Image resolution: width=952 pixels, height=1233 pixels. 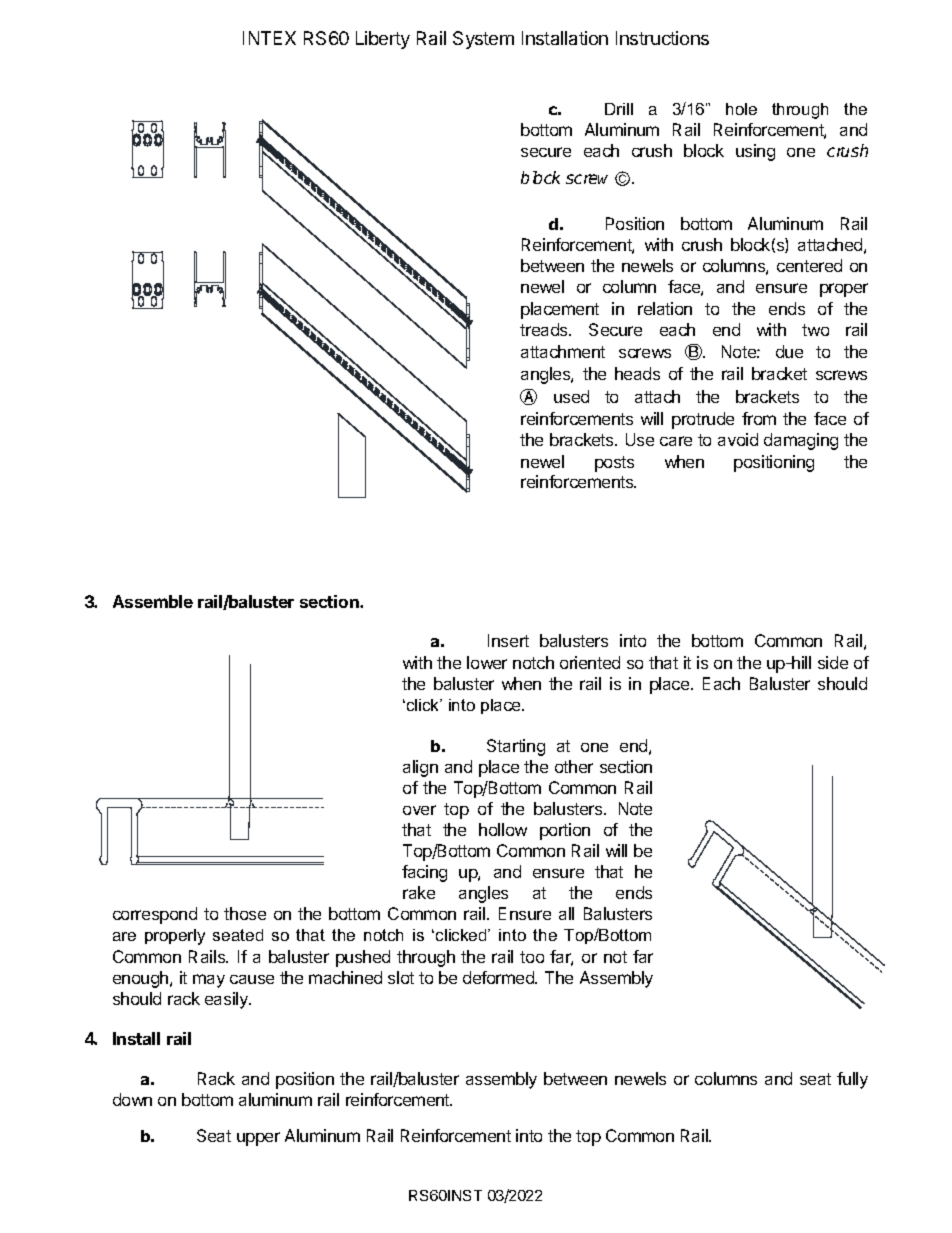 What do you see at coordinates (153, 601) in the screenshot?
I see `Assemble` at bounding box center [153, 601].
